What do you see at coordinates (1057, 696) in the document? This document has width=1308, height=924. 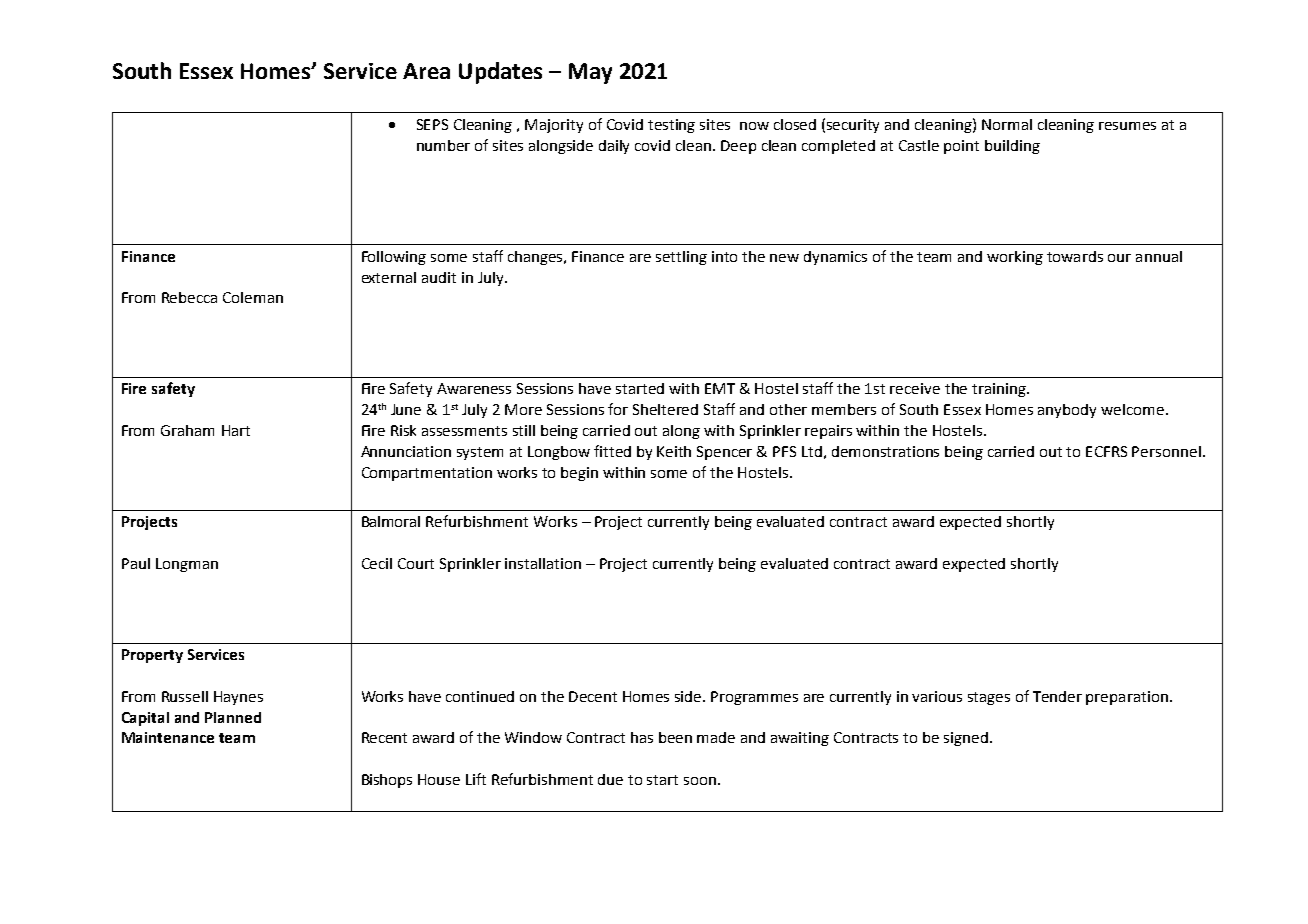 I see `Tender` at bounding box center [1057, 696].
